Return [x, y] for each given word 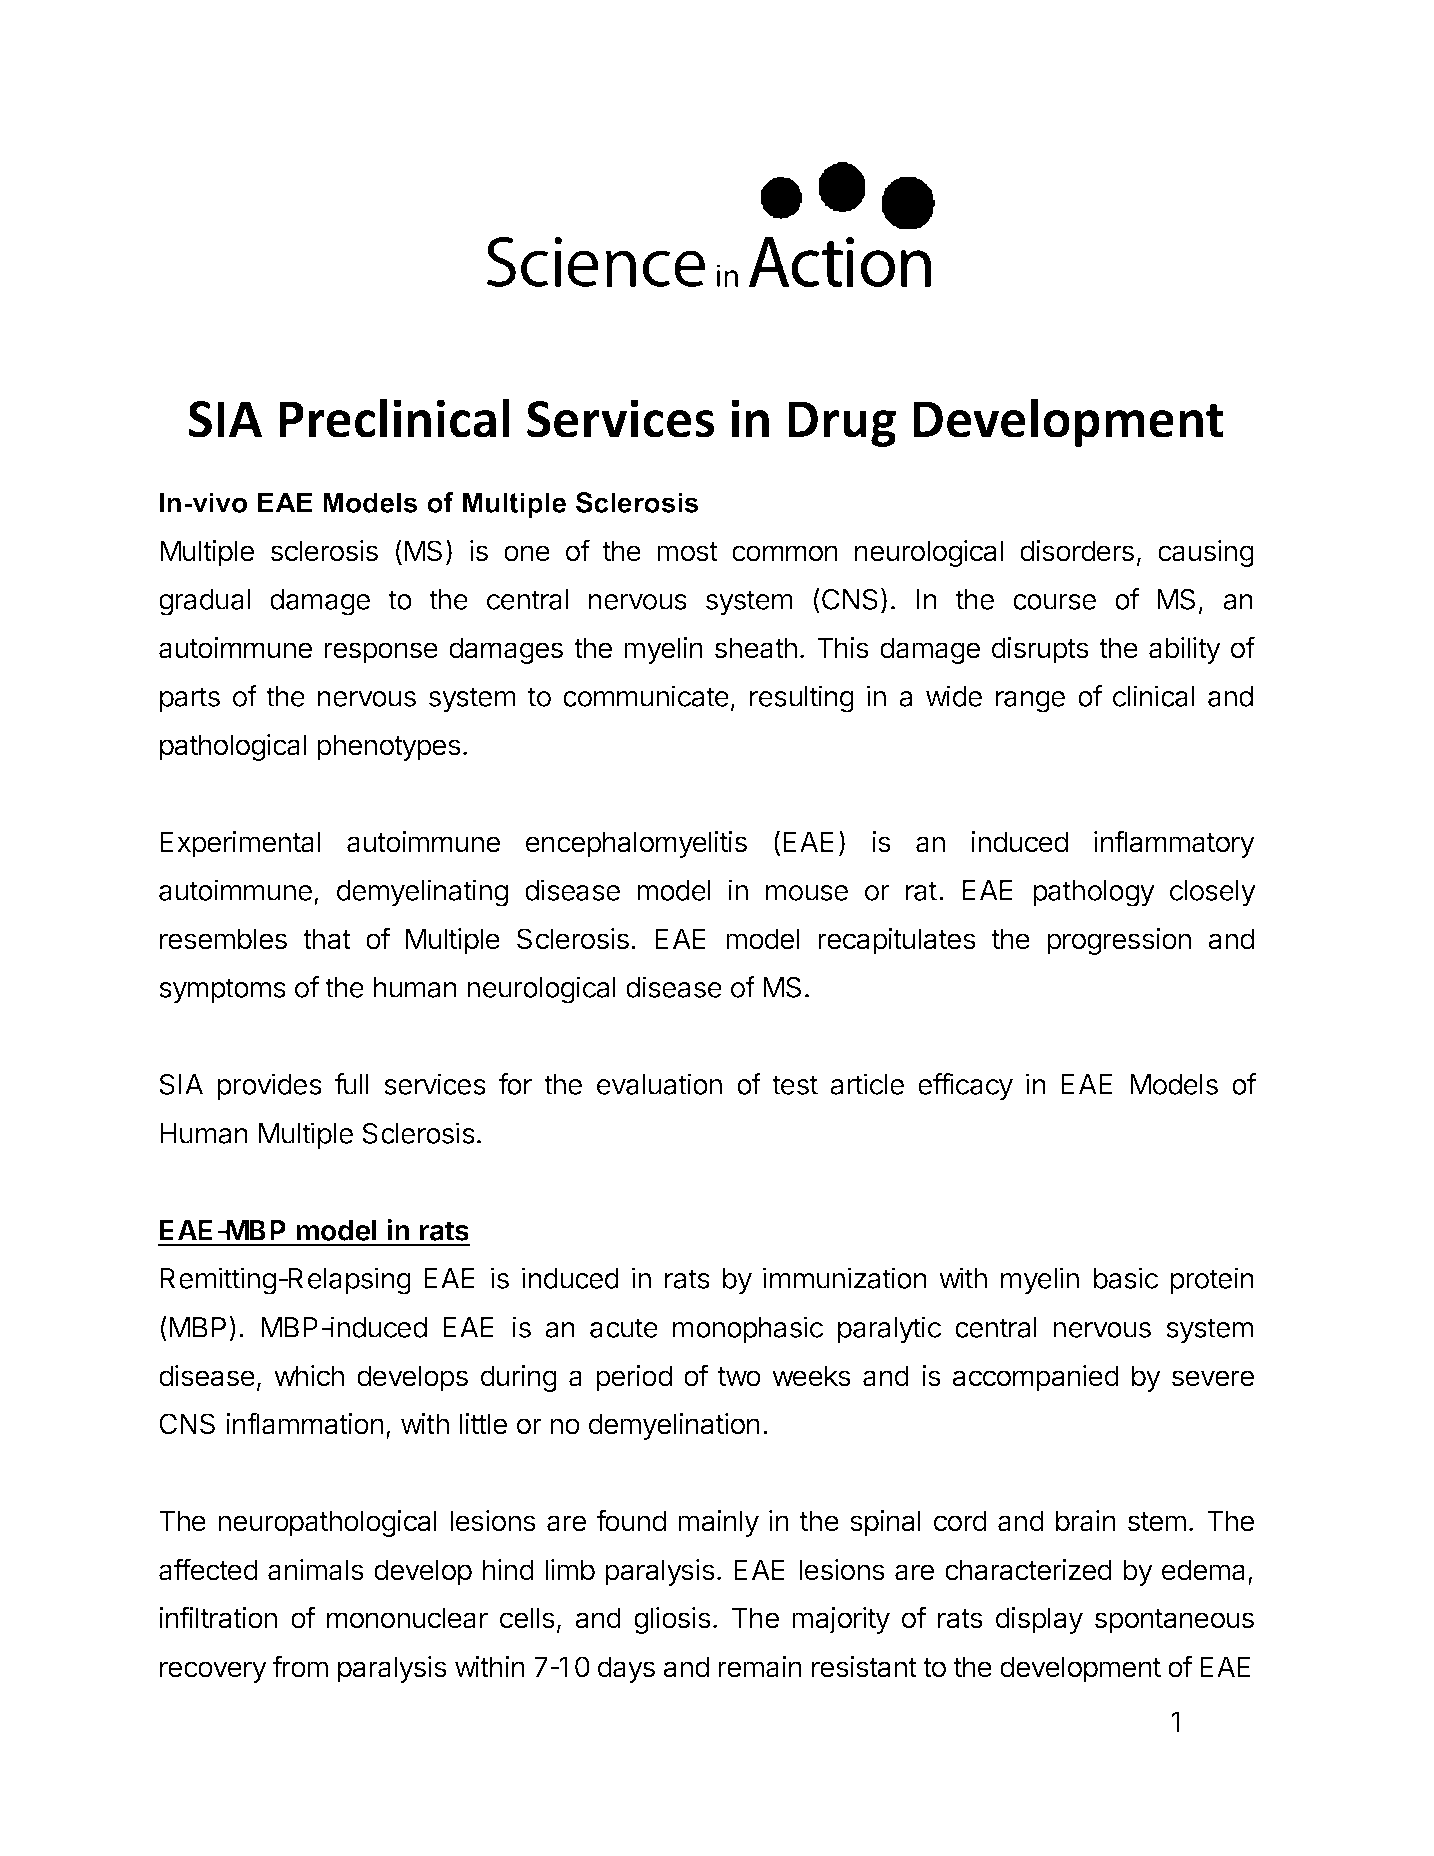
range [1030, 702]
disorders [1077, 551]
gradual [204, 602]
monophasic [748, 1329]
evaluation [659, 1084]
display [1039, 1620]
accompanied [1035, 1378]
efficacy [965, 1087]
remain [760, 1667]
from [300, 1666]
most [687, 552]
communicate [646, 696]
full [352, 1084]
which [309, 1376]
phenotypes [389, 747]
